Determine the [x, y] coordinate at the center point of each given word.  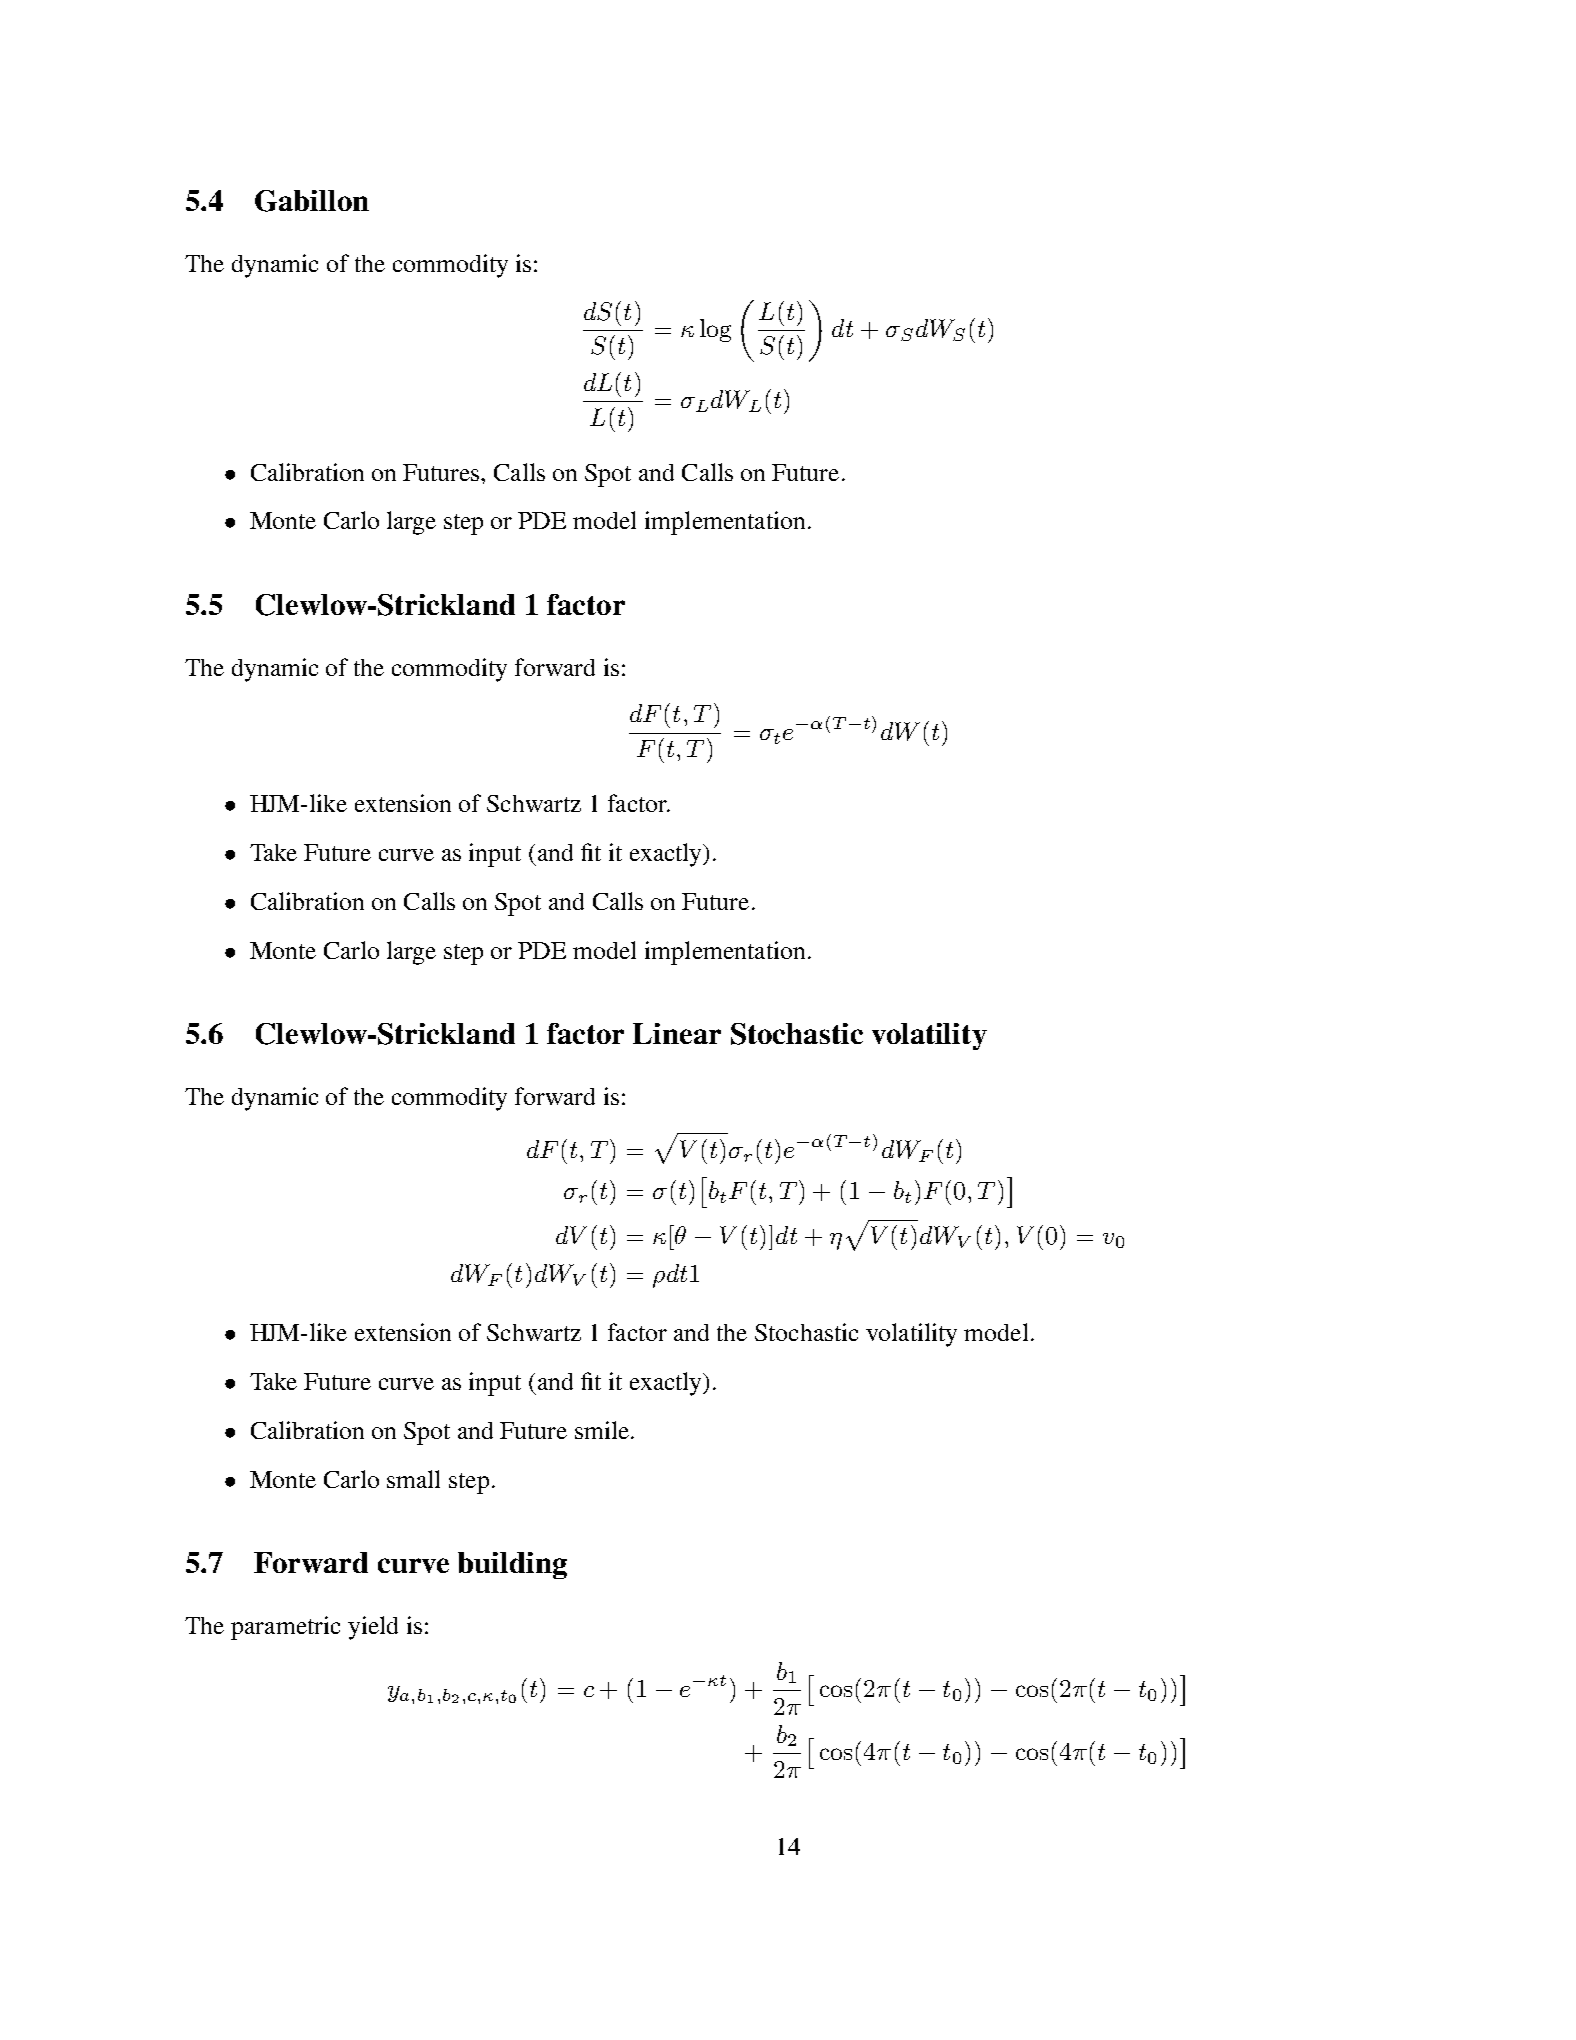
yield [373, 1628]
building [512, 1565]
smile [602, 1430]
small [413, 1479]
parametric [285, 1628]
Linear [677, 1033]
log [715, 330]
